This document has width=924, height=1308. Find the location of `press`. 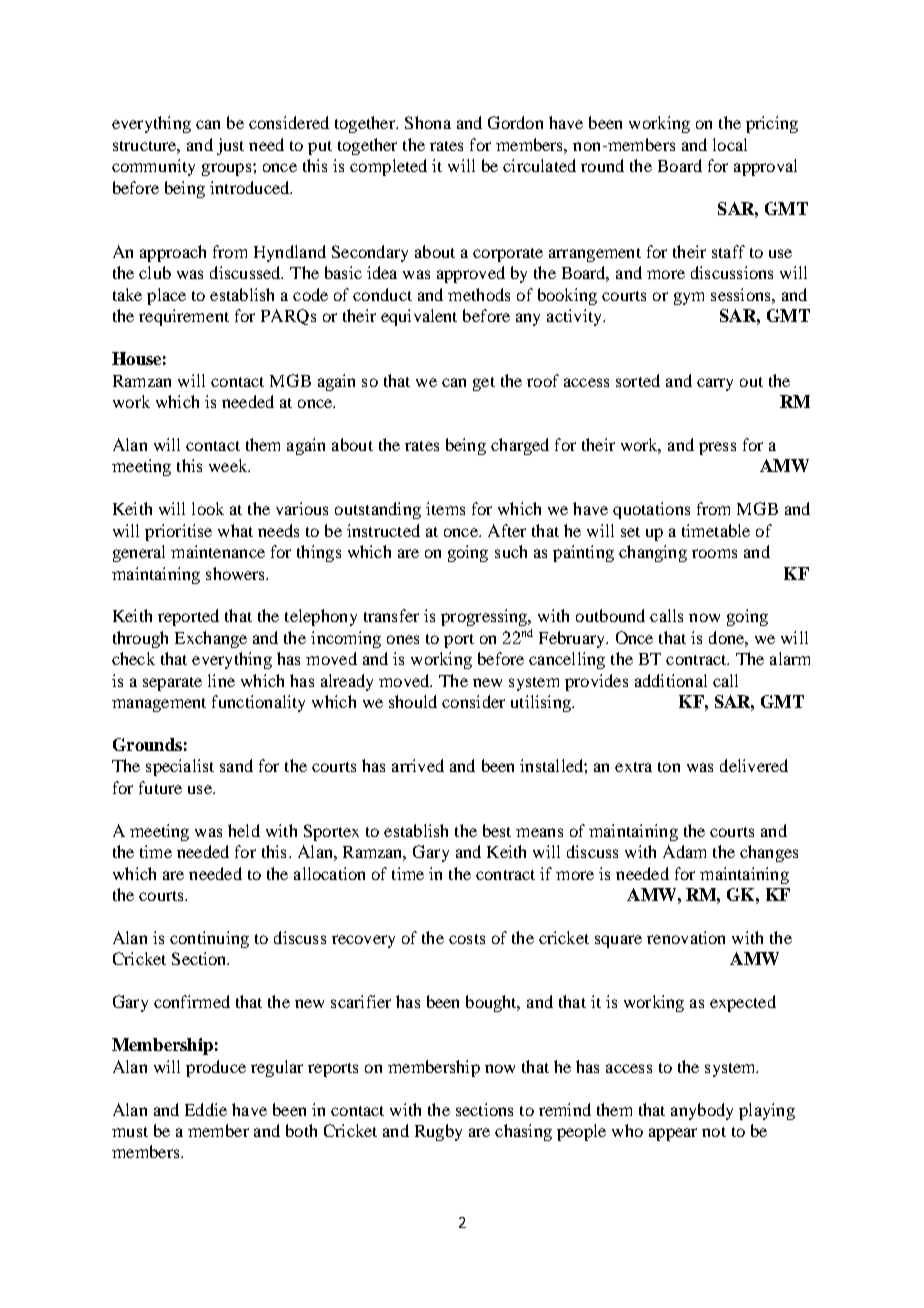

press is located at coordinates (717, 448).
